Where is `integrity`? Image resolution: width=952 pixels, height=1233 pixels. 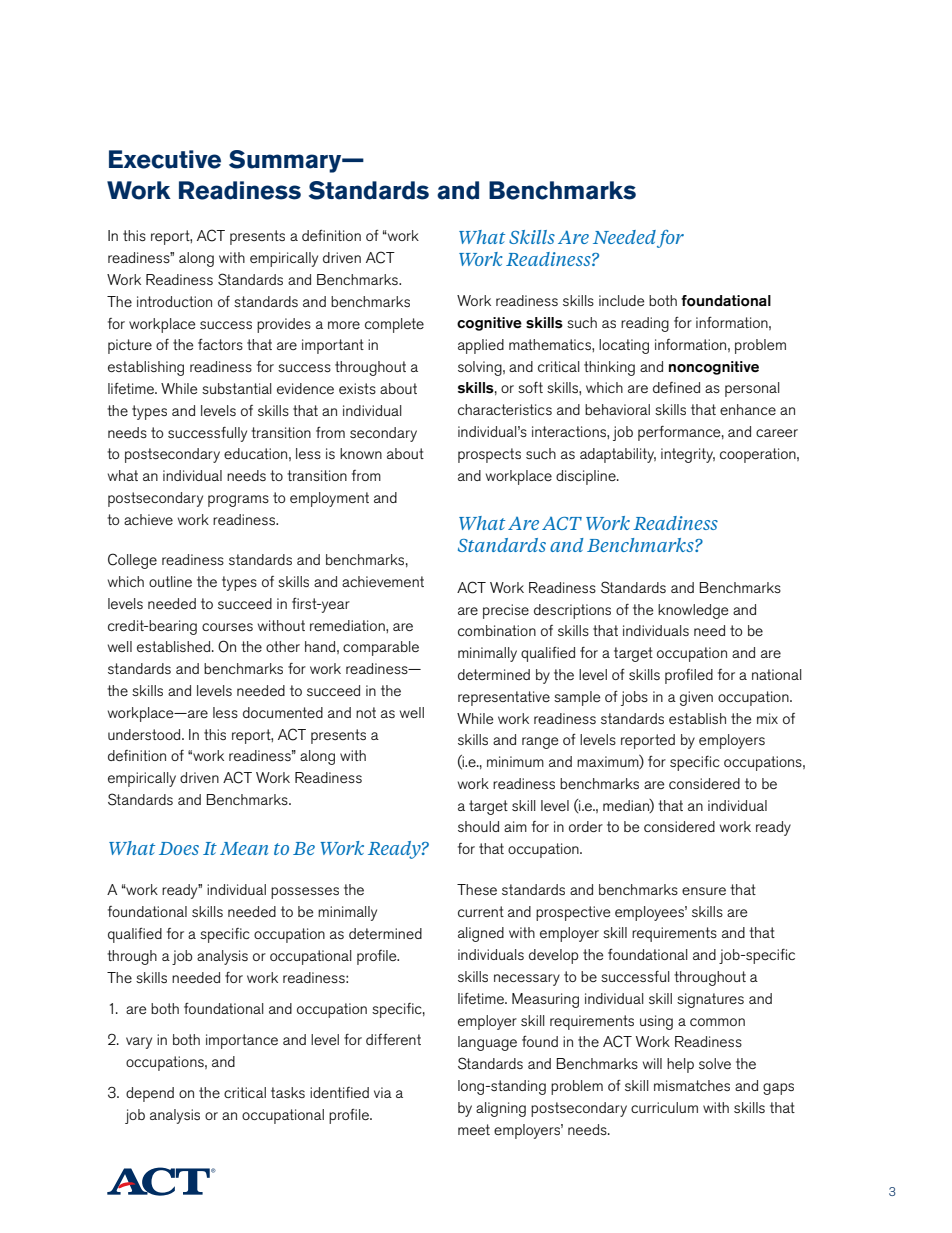 integrity is located at coordinates (688, 455).
